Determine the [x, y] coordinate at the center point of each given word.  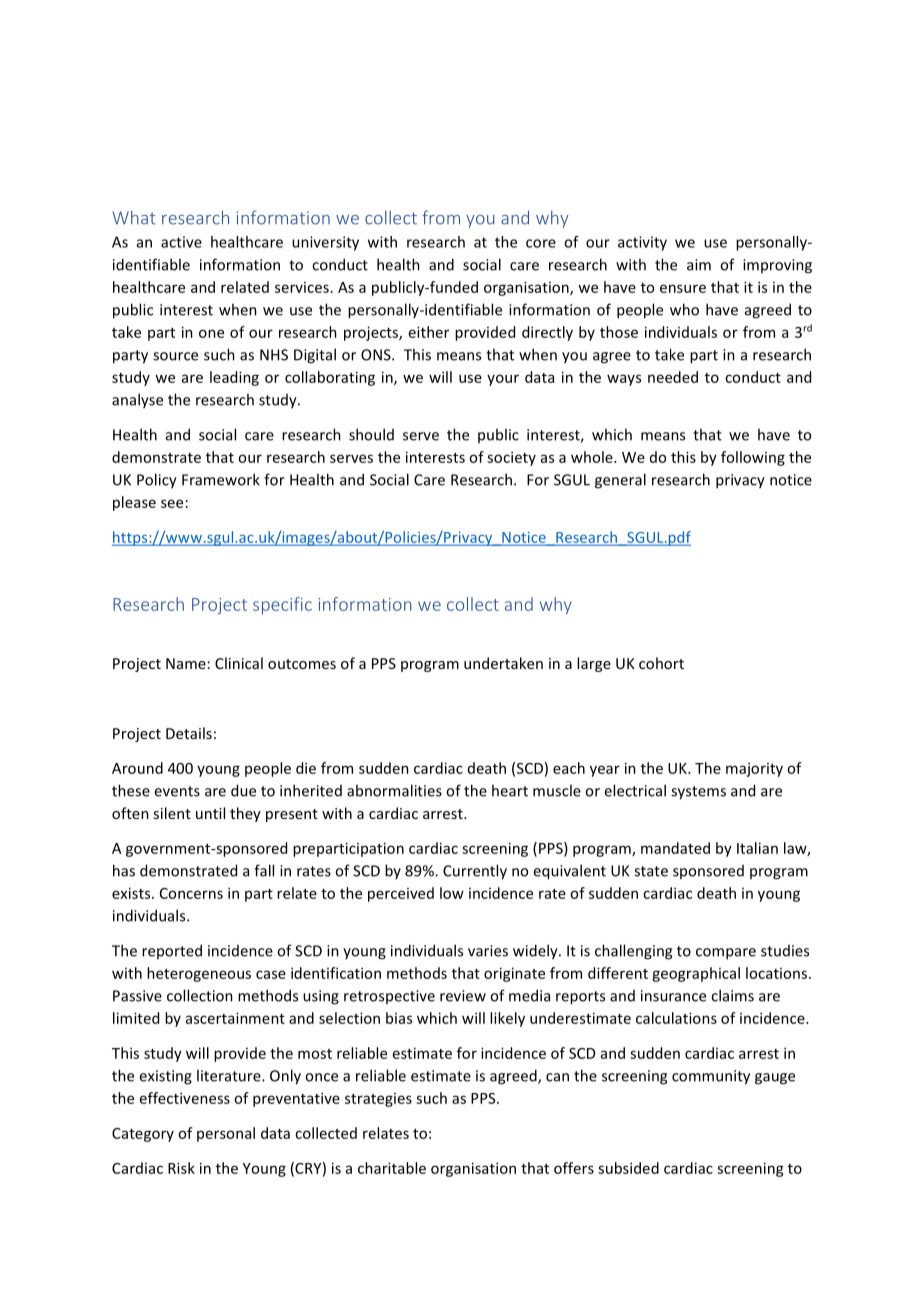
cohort [661, 663]
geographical [696, 974]
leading [234, 378]
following [753, 458]
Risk [181, 1168]
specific [282, 606]
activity [642, 243]
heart [510, 790]
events [177, 791]
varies [488, 951]
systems [698, 793]
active [181, 242]
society [511, 458]
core [541, 243]
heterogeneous [199, 974]
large [594, 664]
